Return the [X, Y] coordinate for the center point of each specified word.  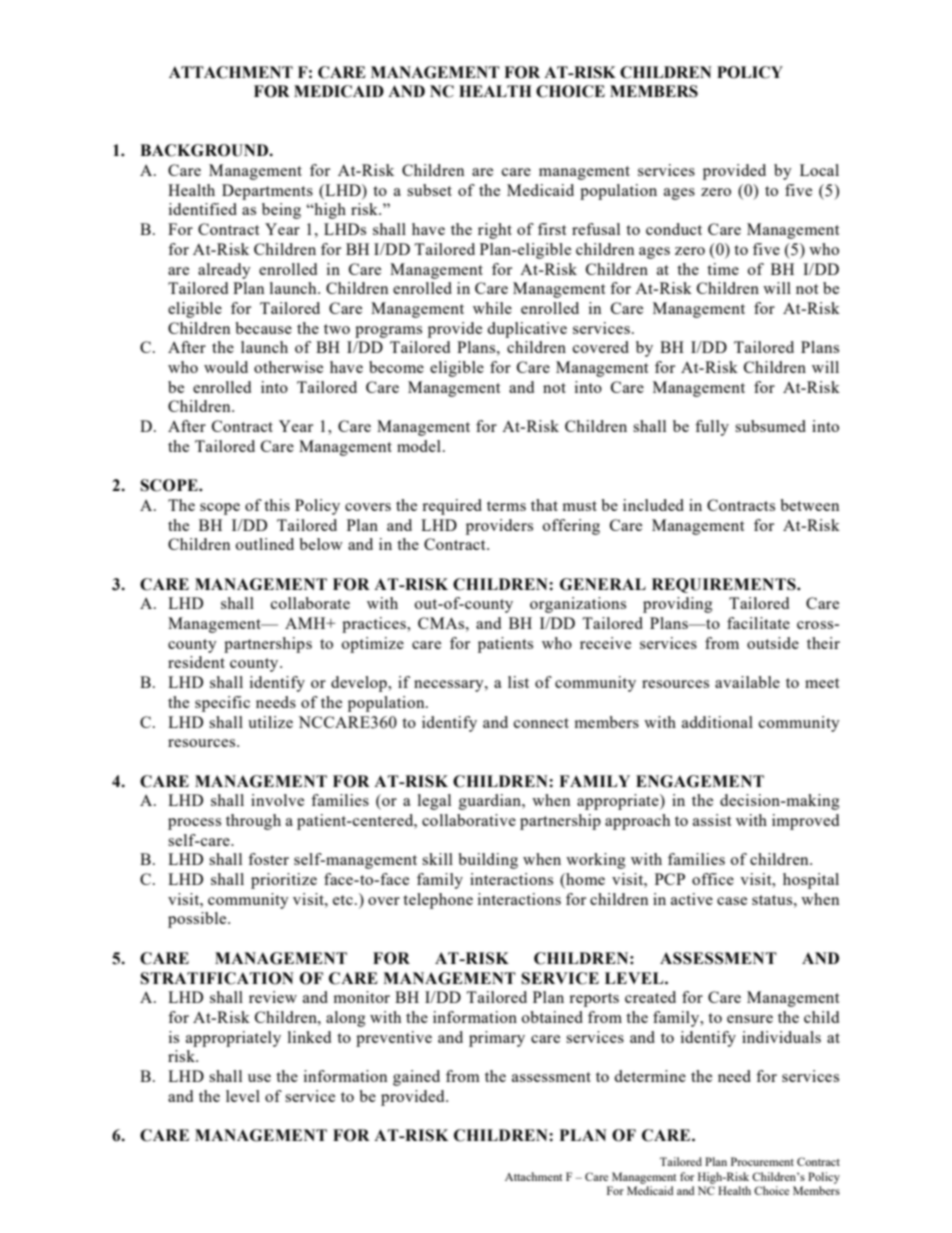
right [495, 231]
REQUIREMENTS [725, 585]
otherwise [288, 367]
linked [309, 1037]
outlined [265, 544]
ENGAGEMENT [700, 781]
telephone [438, 901]
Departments [267, 192]
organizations [578, 605]
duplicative [527, 330]
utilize [270, 722]
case [732, 901]
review [273, 997]
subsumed [770, 426]
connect [541, 723]
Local [819, 170]
